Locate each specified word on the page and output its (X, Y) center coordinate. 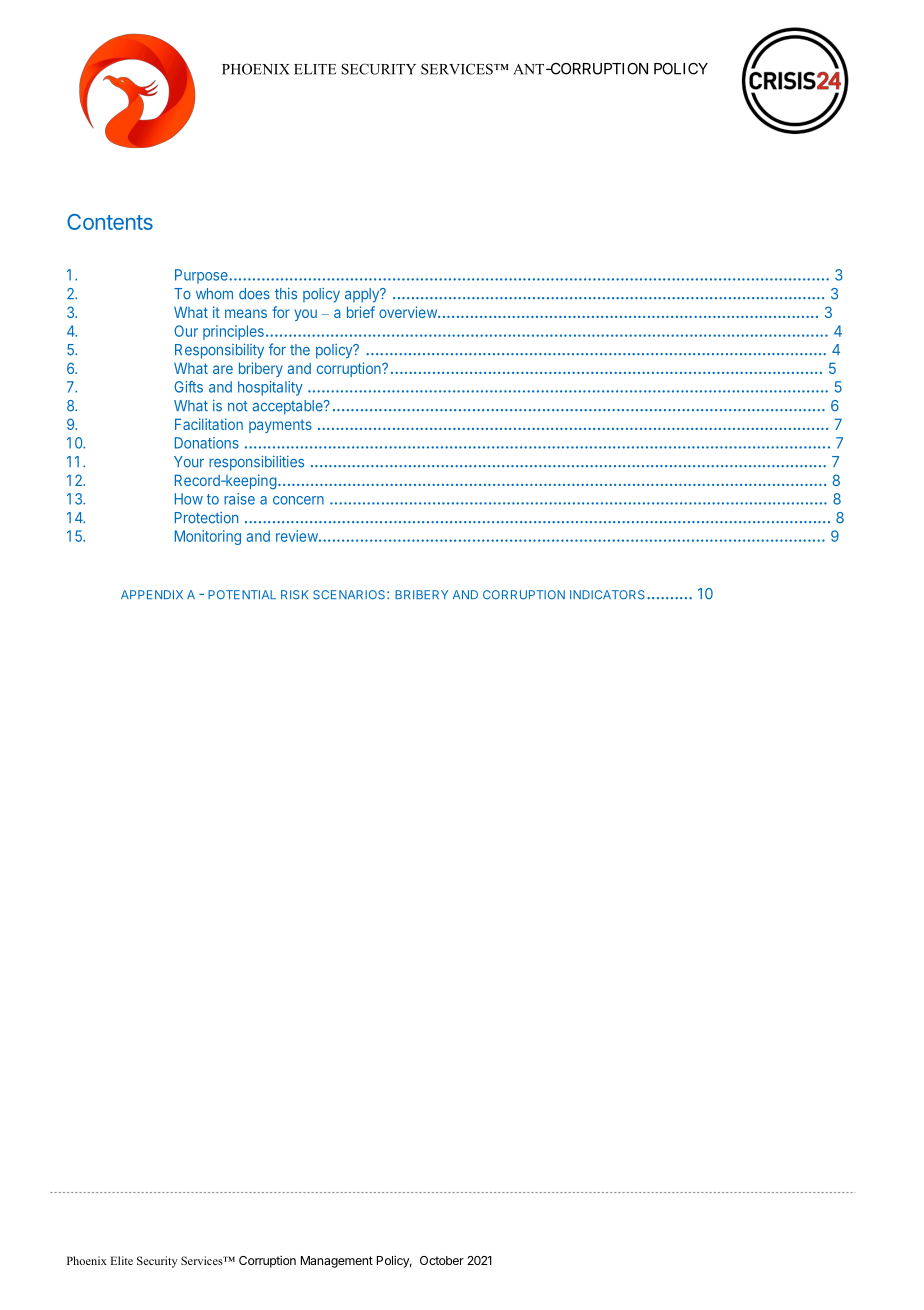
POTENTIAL (242, 595)
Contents (110, 222)
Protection (206, 518)
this (286, 294)
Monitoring (208, 537)
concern (298, 500)
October (442, 1260)
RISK (294, 595)
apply (363, 295)
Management (337, 1262)
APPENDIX (152, 594)
